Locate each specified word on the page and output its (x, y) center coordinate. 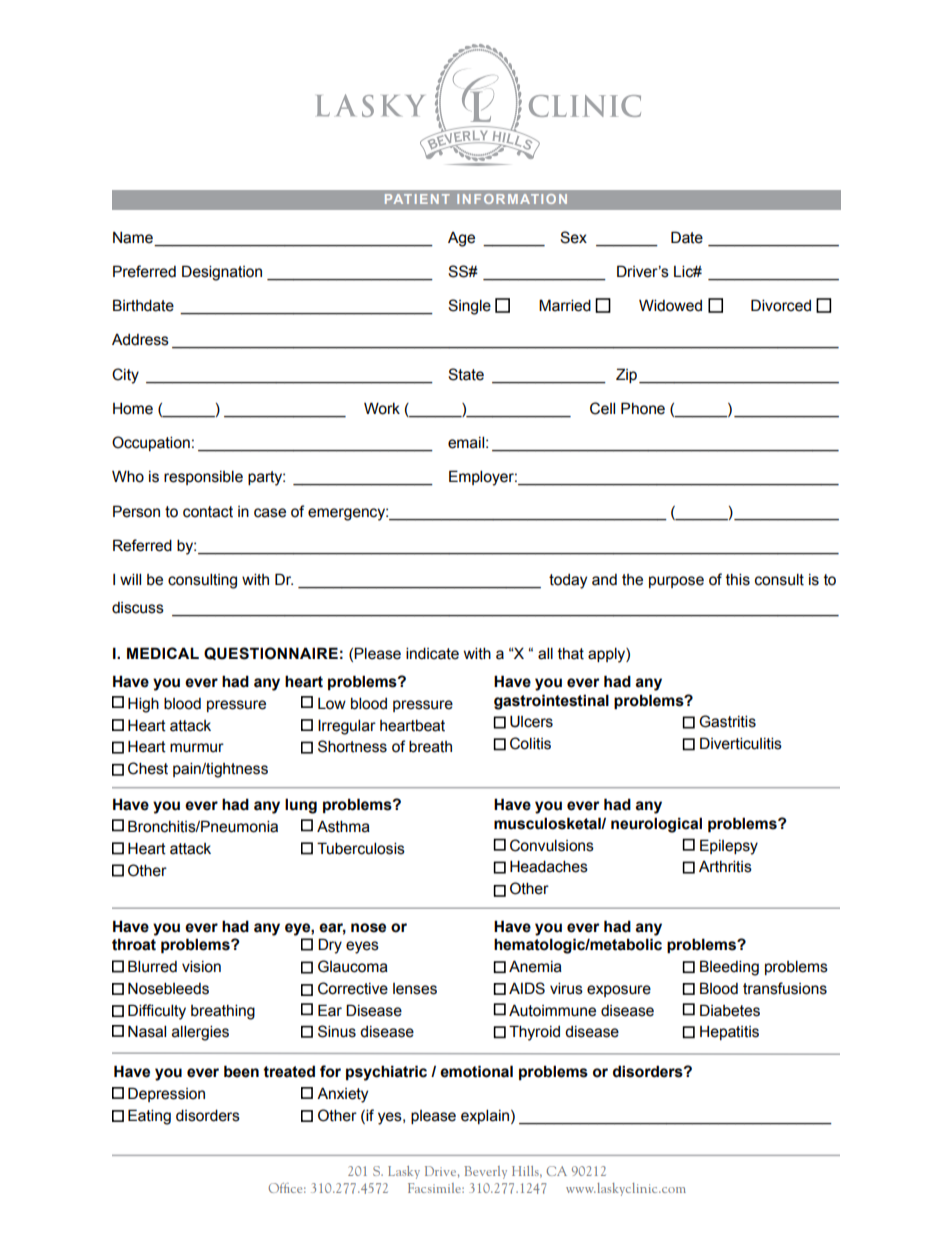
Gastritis (727, 721)
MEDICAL (163, 653)
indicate (432, 653)
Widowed (670, 305)
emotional (476, 1071)
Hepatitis (729, 1032)
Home (133, 408)
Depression (166, 1094)
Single (469, 307)
